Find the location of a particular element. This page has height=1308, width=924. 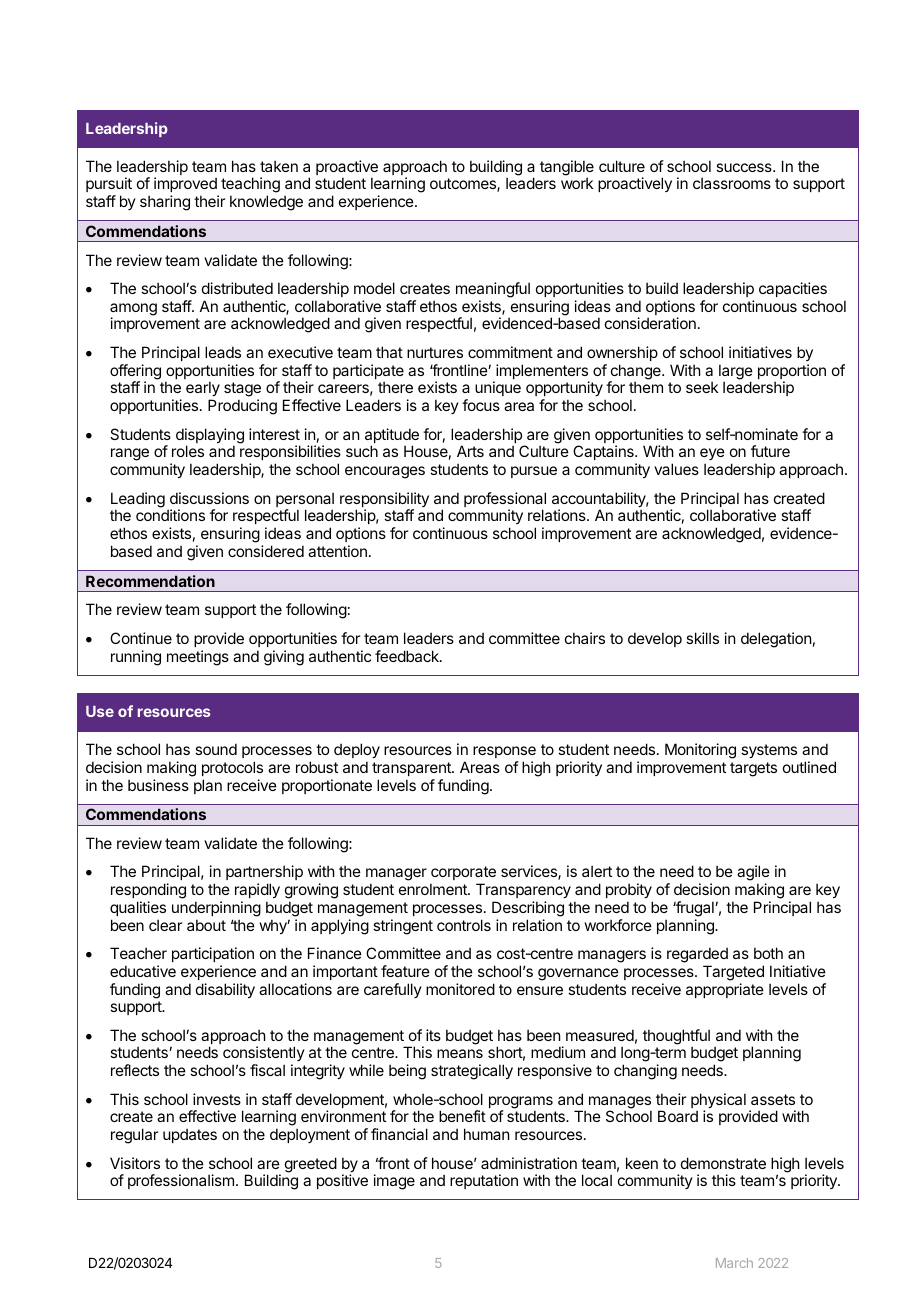

Monitoring is located at coordinates (700, 751).
